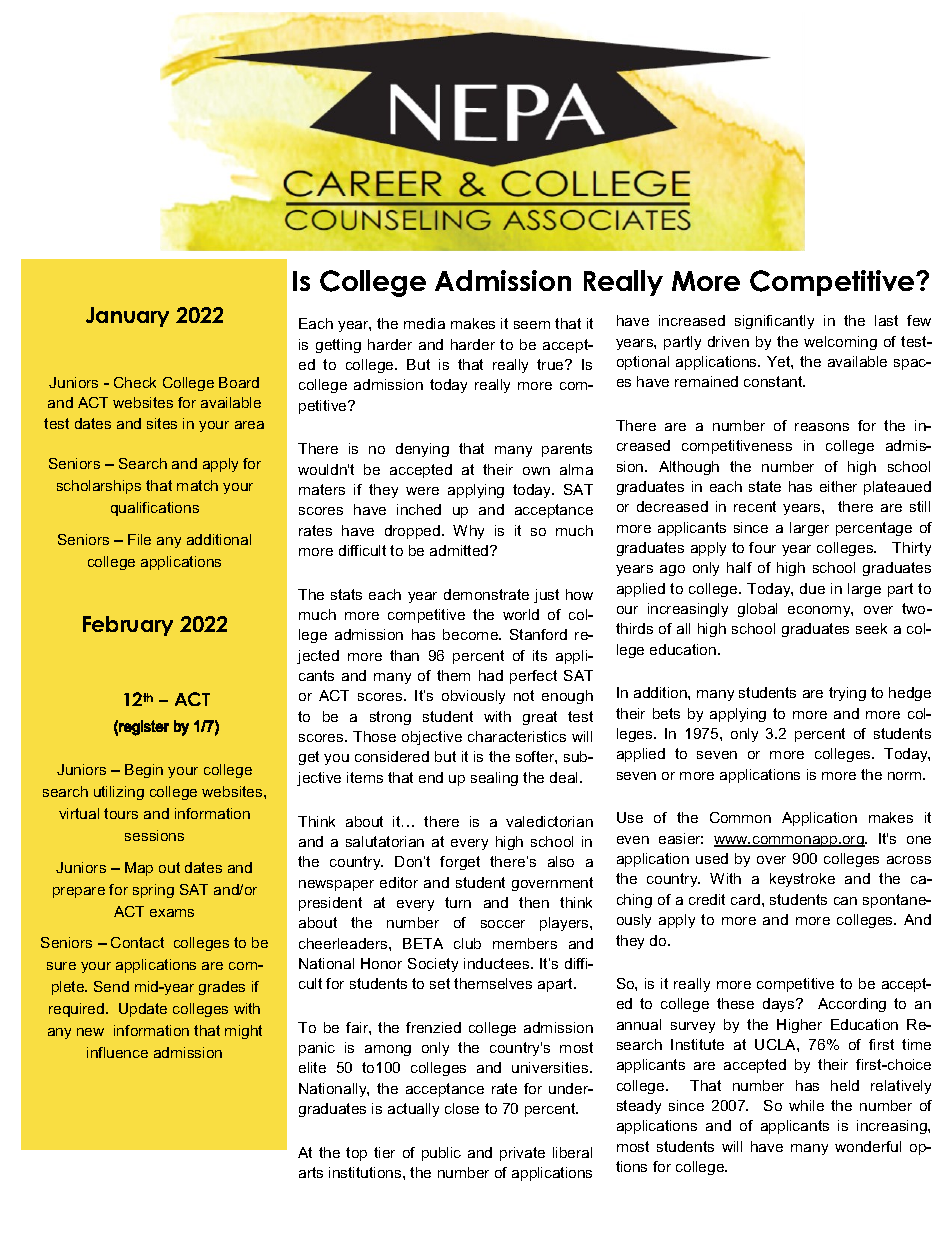  I want to click on welcoming, so click(840, 343).
